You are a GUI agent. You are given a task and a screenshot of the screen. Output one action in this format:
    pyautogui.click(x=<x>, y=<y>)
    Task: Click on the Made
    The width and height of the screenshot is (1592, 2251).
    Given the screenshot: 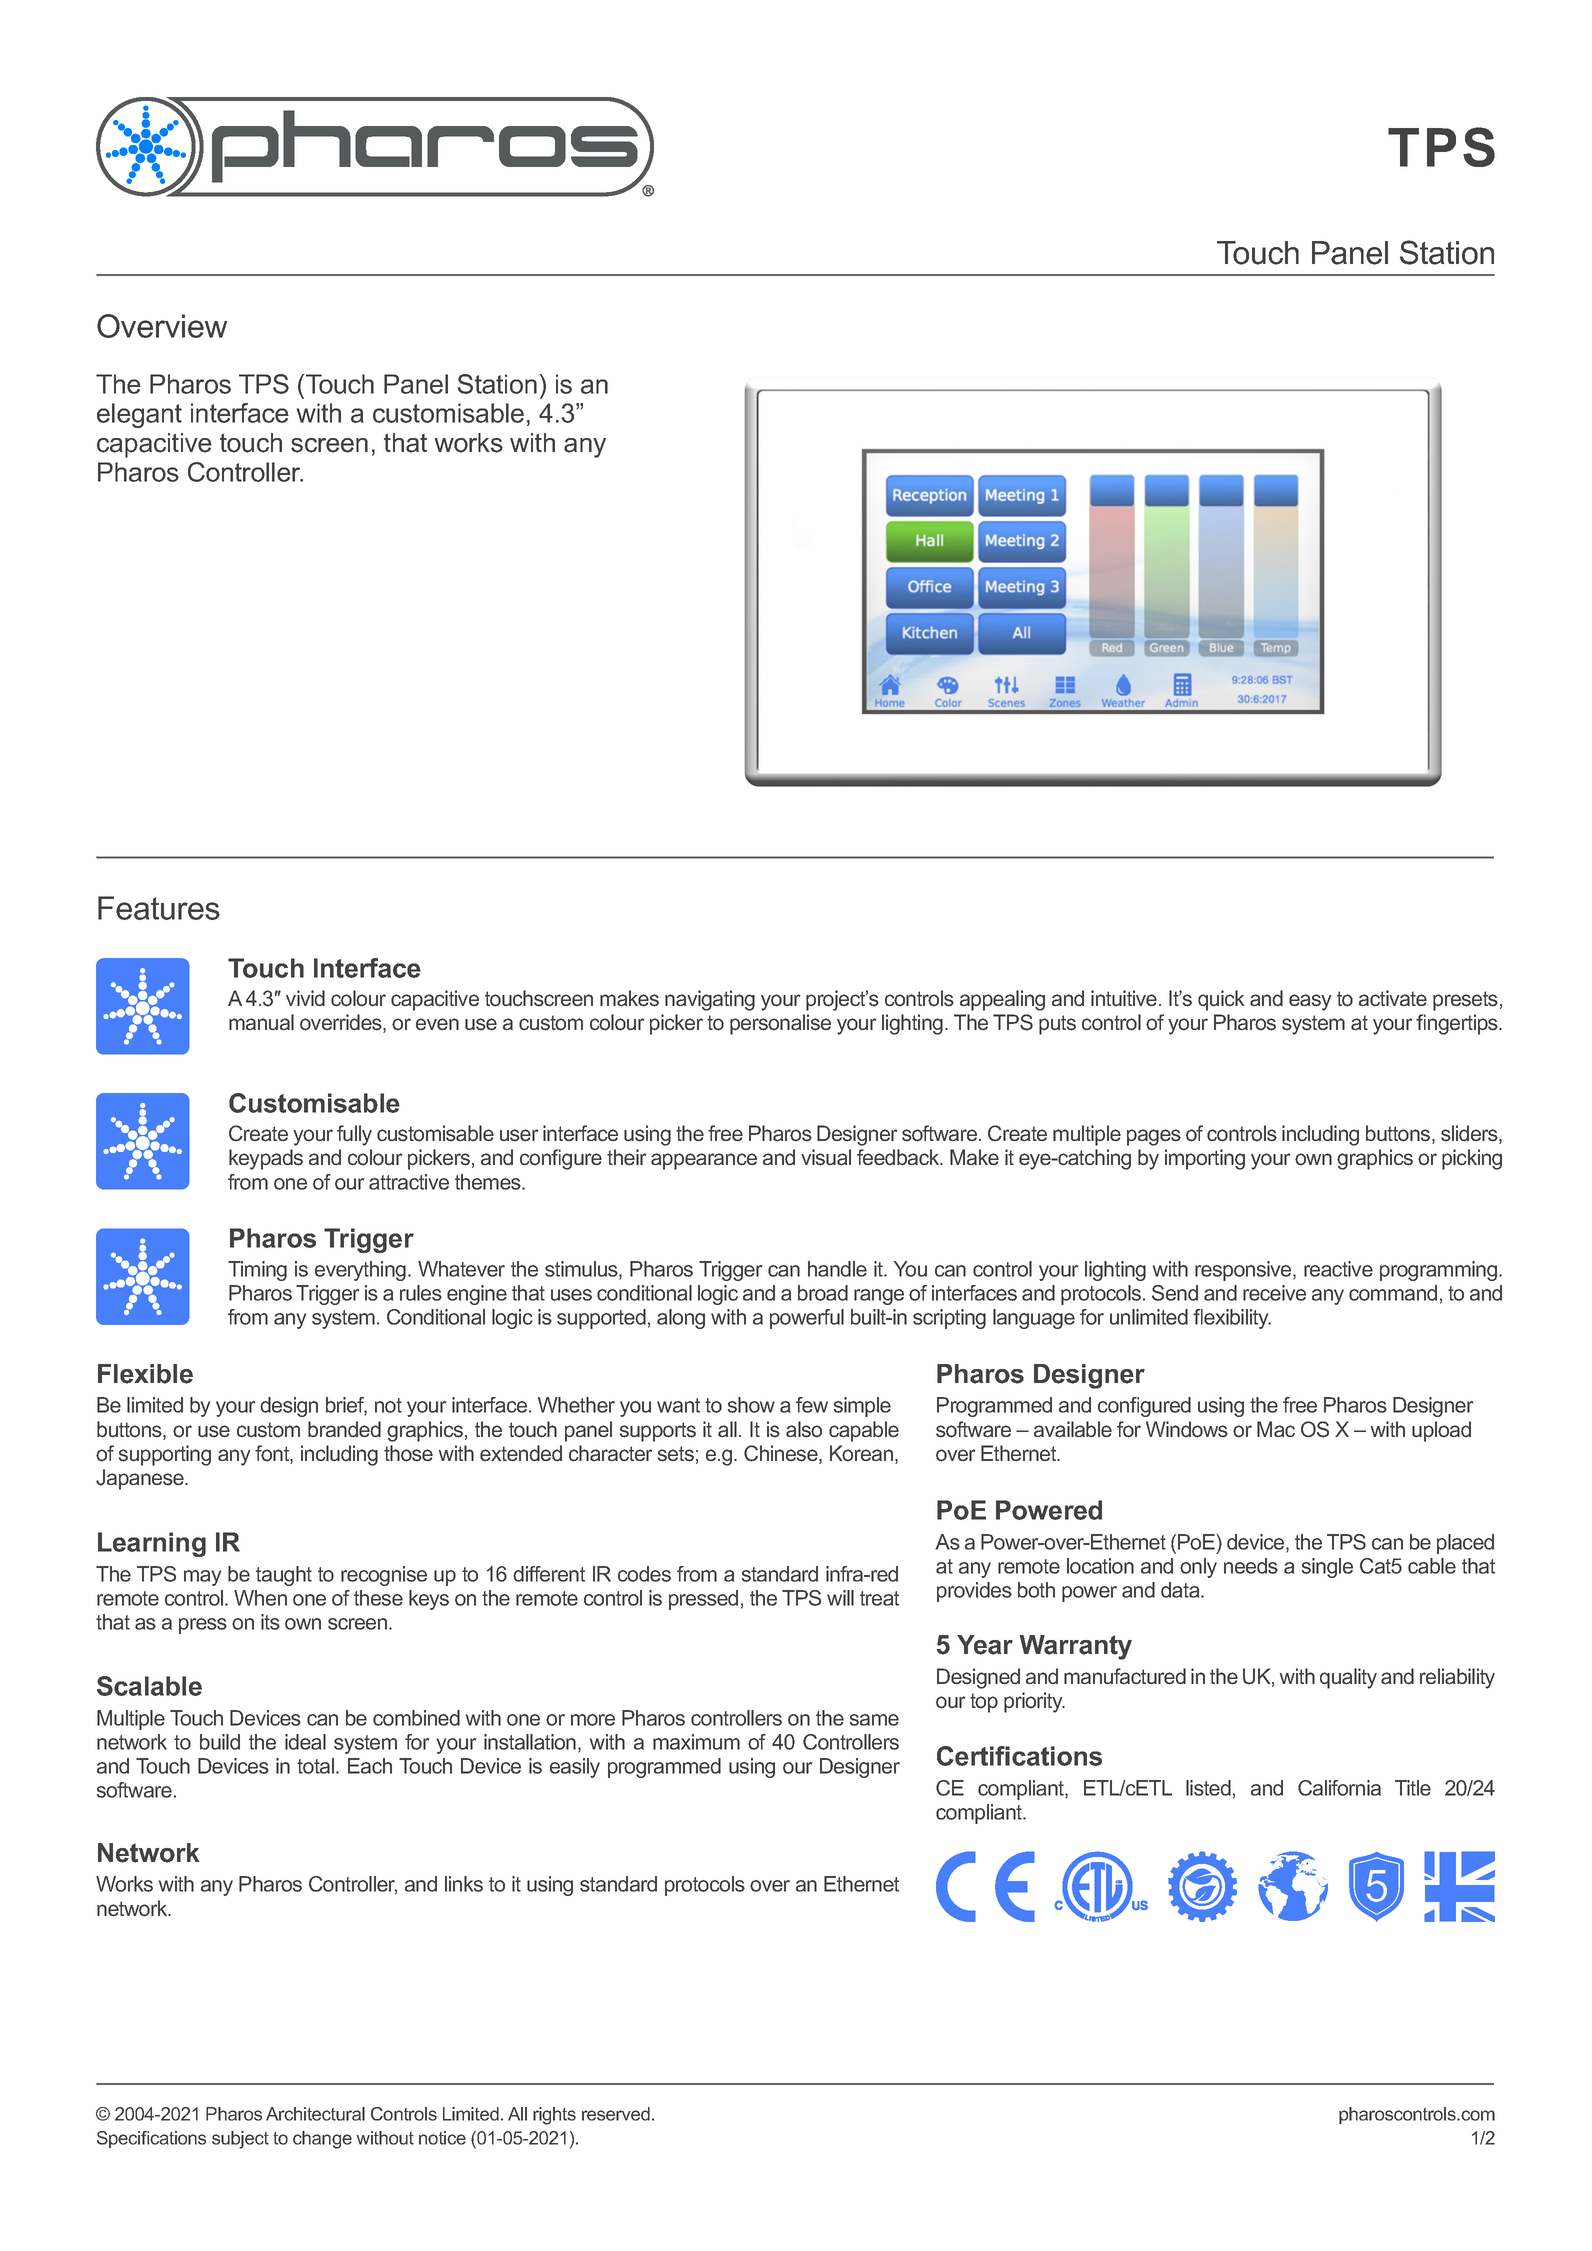 What is the action you would take?
    pyautogui.click(x=963, y=1569)
